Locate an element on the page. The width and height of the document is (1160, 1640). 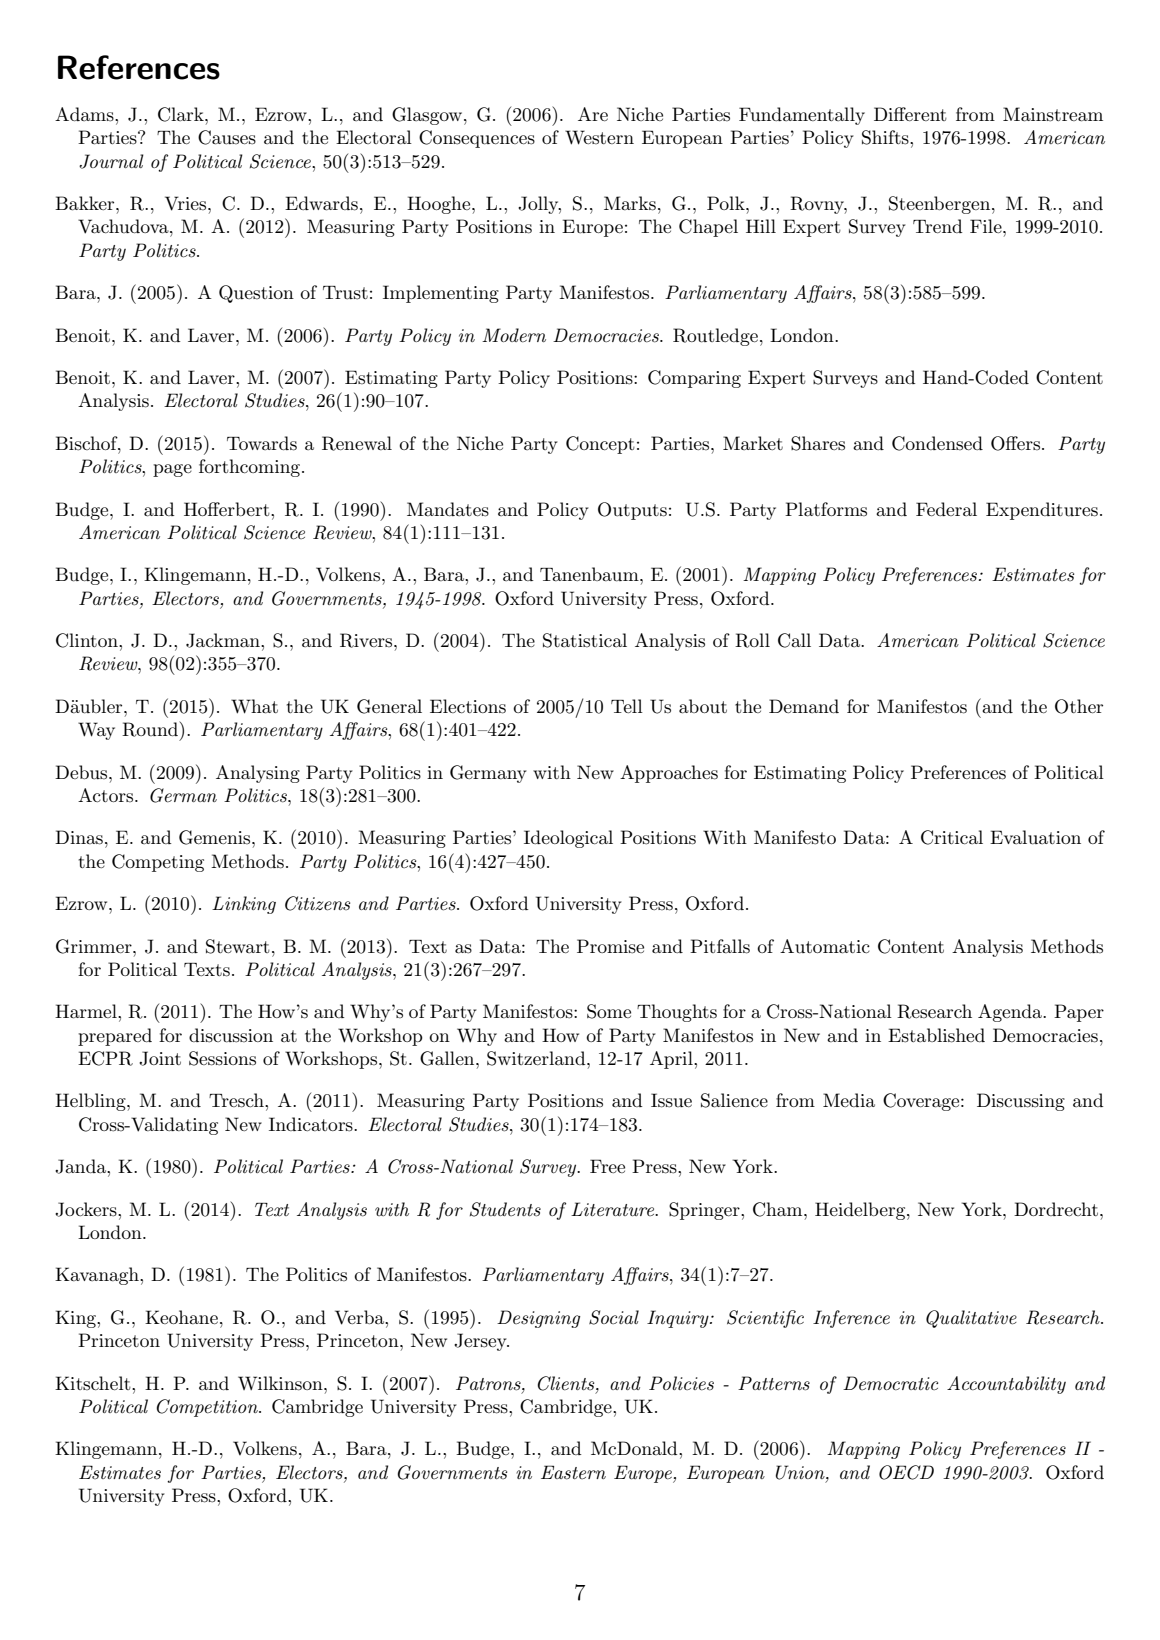
Established is located at coordinates (936, 1035).
